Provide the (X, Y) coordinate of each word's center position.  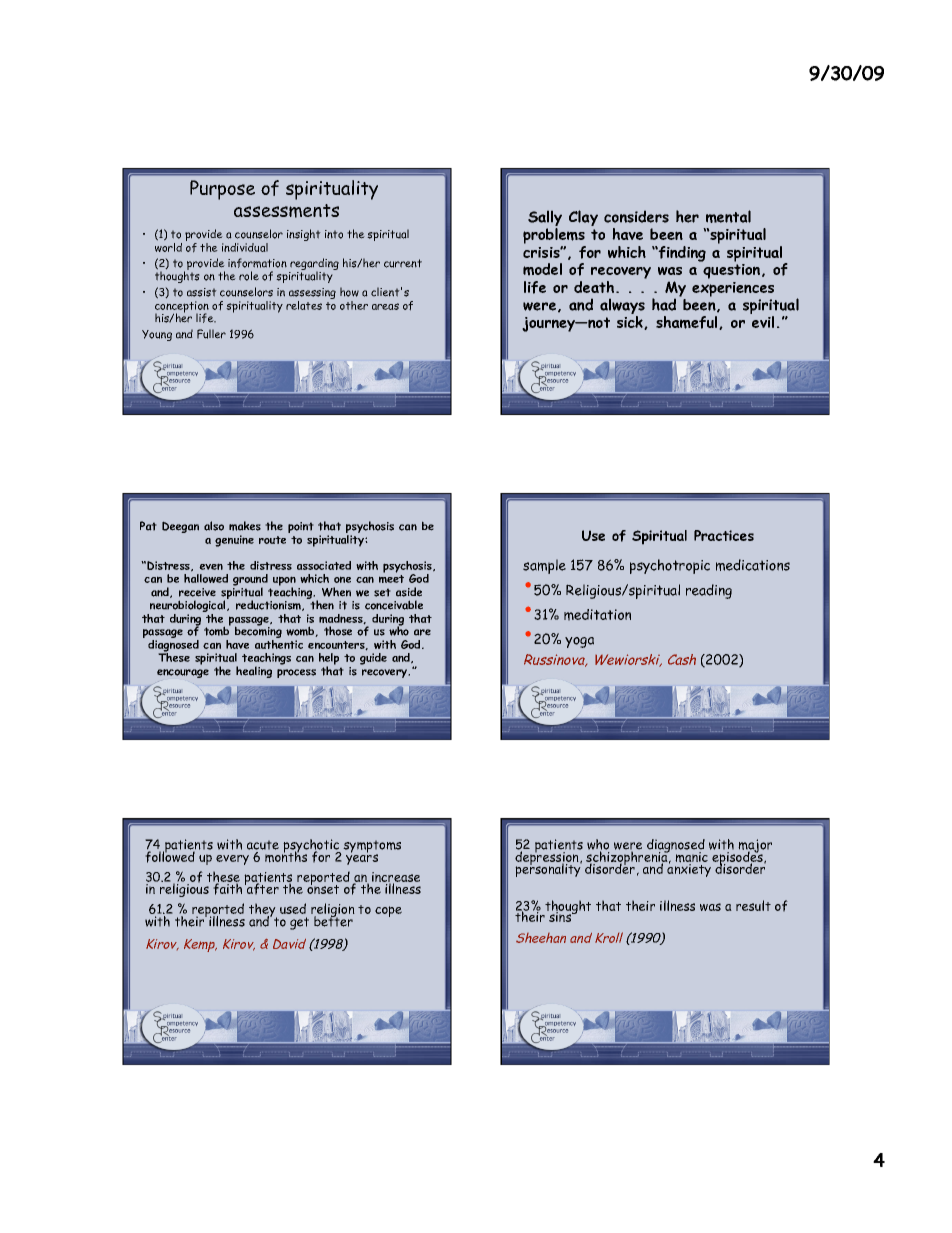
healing (254, 672)
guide (373, 659)
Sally (545, 219)
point (301, 527)
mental (728, 216)
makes (245, 526)
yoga (579, 642)
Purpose (222, 190)
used (293, 908)
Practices (724, 535)
